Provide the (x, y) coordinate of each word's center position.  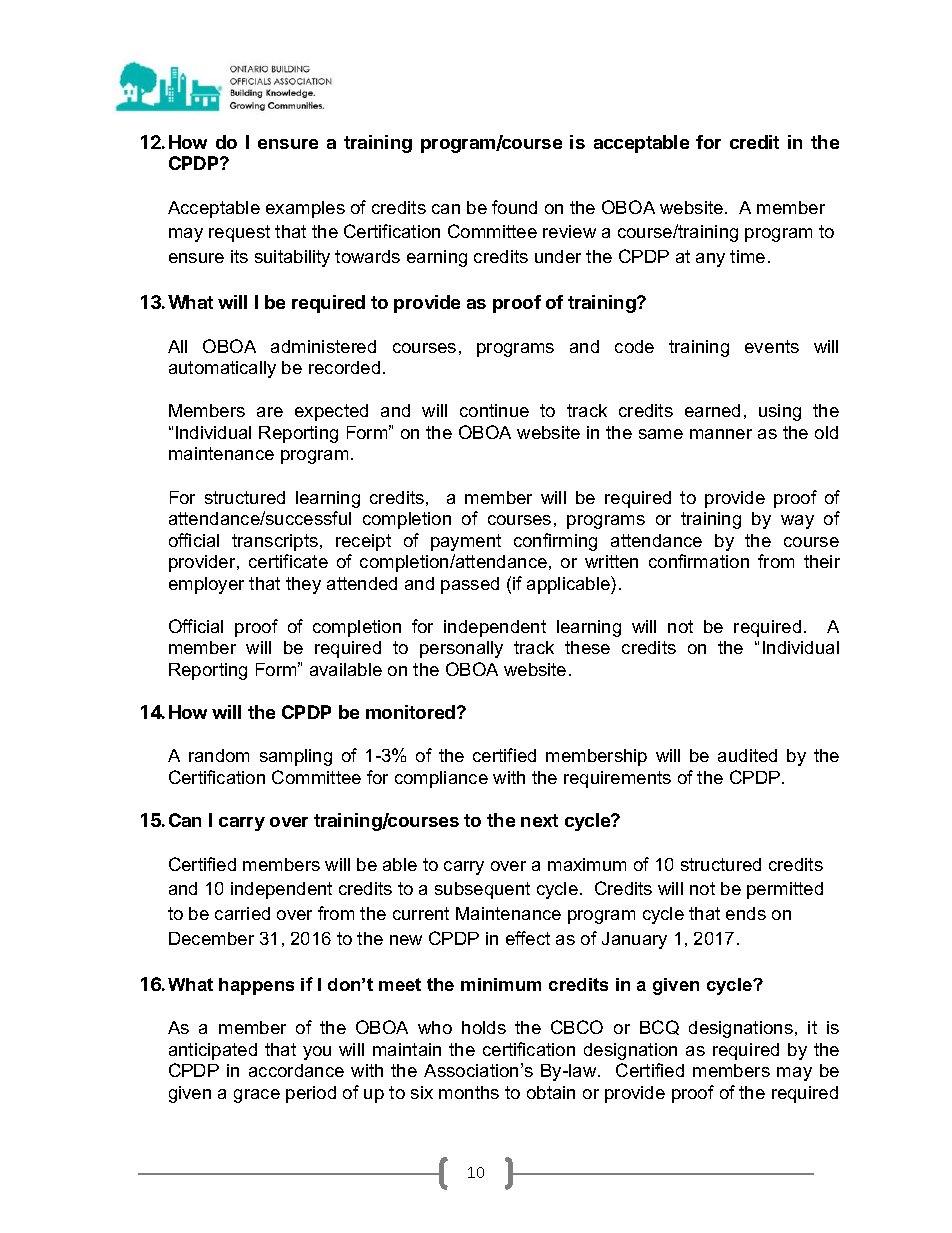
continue (494, 410)
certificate (288, 561)
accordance (296, 1070)
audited (747, 755)
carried (242, 913)
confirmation (699, 561)
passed (470, 585)
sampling (296, 757)
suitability (292, 258)
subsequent (482, 890)
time (747, 256)
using (780, 412)
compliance (441, 779)
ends (746, 913)
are (270, 412)
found (514, 207)
